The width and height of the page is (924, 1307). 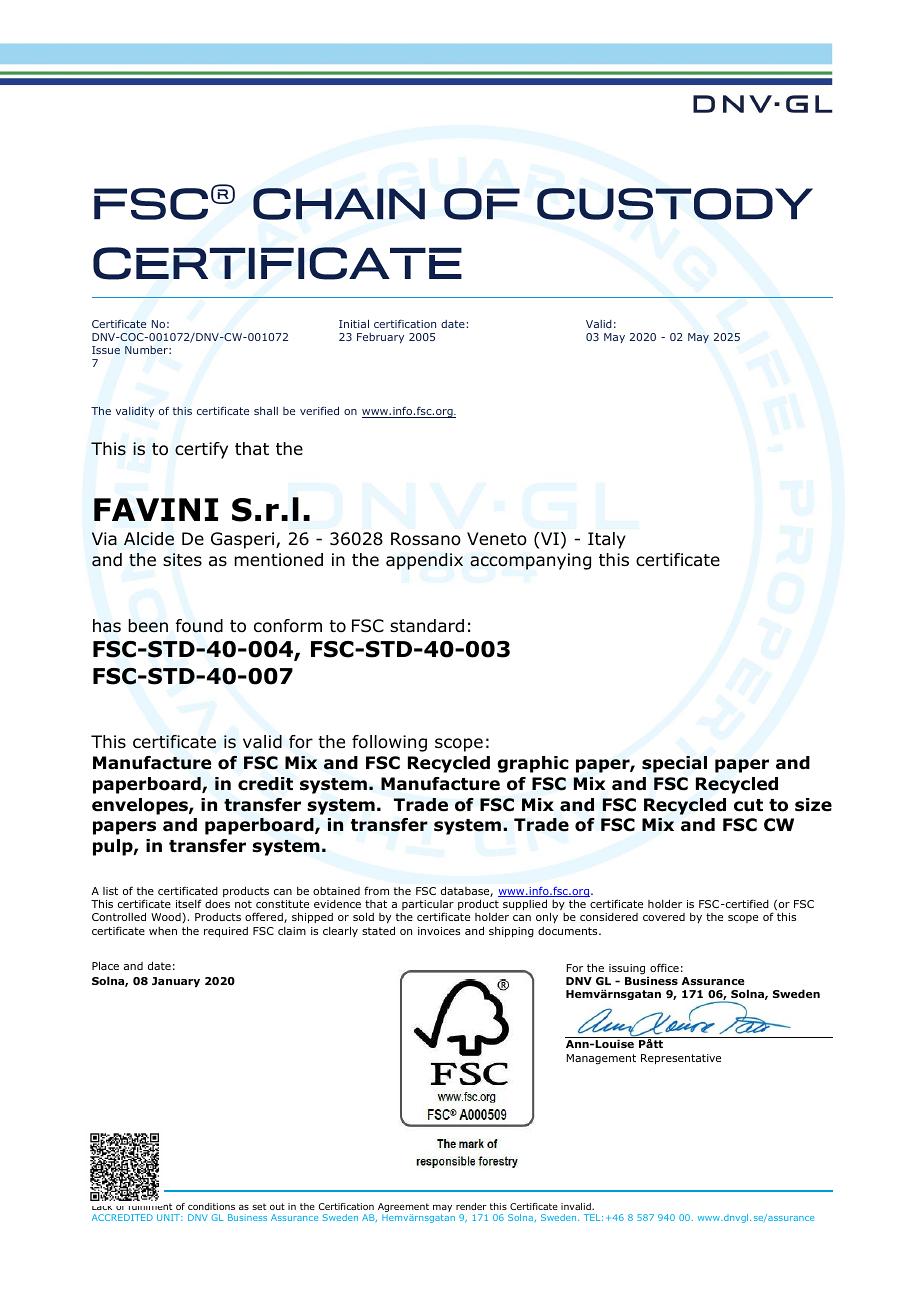 I want to click on render, so click(x=471, y=1206).
